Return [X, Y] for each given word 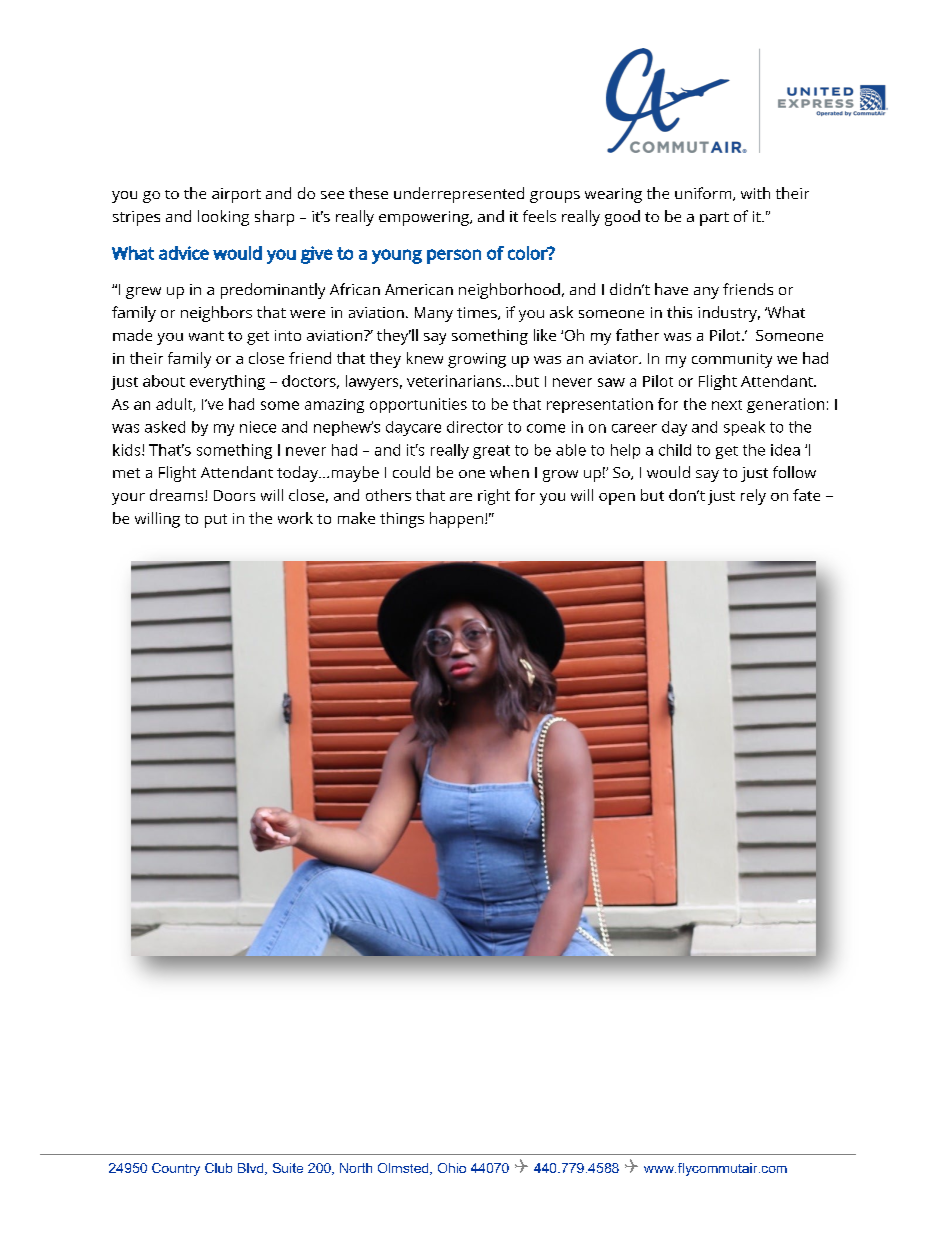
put [216, 521]
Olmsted [404, 1169]
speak [744, 428]
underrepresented [459, 195]
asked [165, 427]
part [714, 219]
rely [753, 497]
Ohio [452, 1168]
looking [223, 218]
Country [176, 1169]
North [356, 1168]
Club [218, 1168]
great [491, 452]
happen [456, 520]
